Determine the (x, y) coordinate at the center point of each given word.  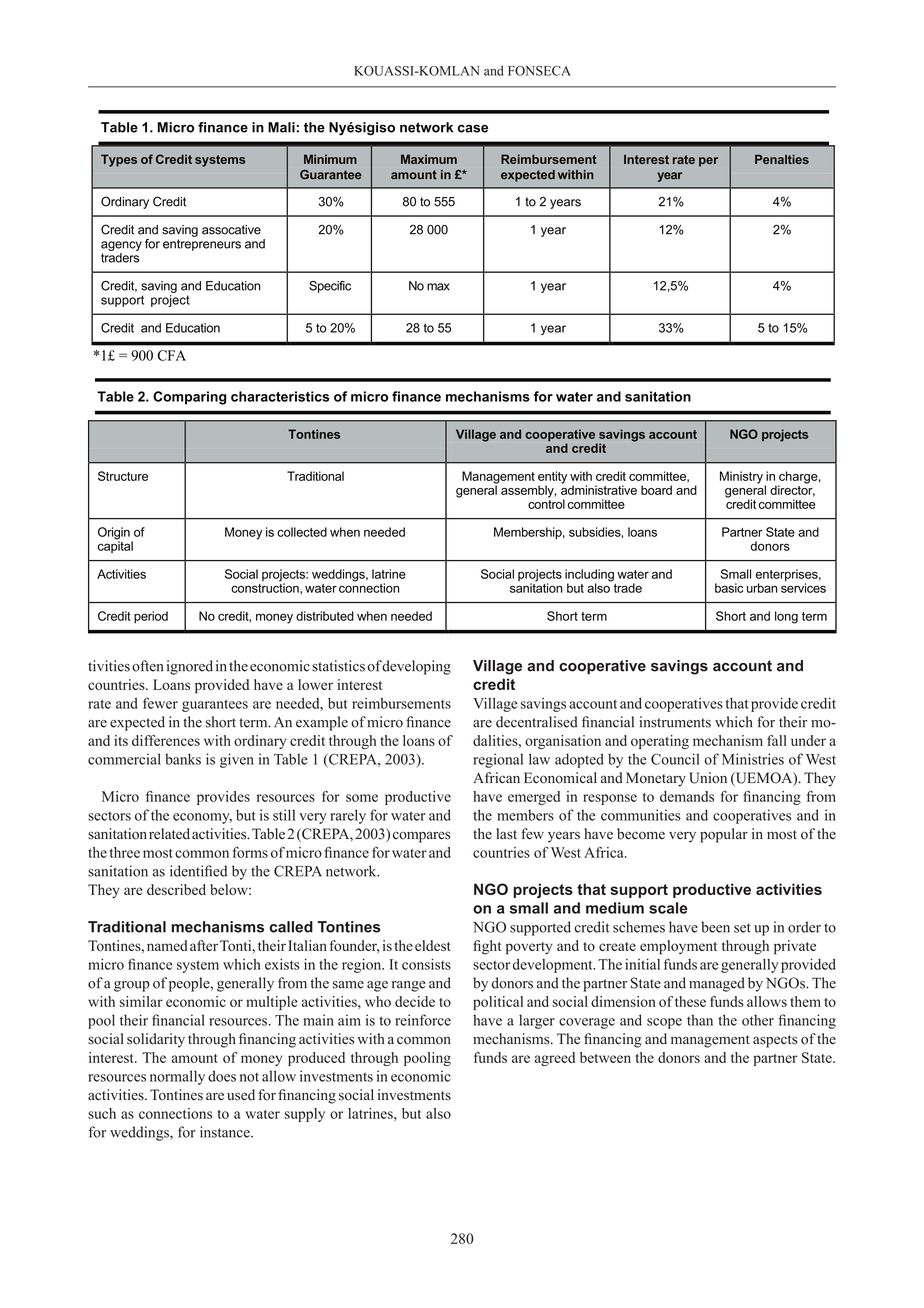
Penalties (782, 159)
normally (177, 1077)
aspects (775, 1041)
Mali (281, 127)
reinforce (423, 1020)
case (473, 128)
